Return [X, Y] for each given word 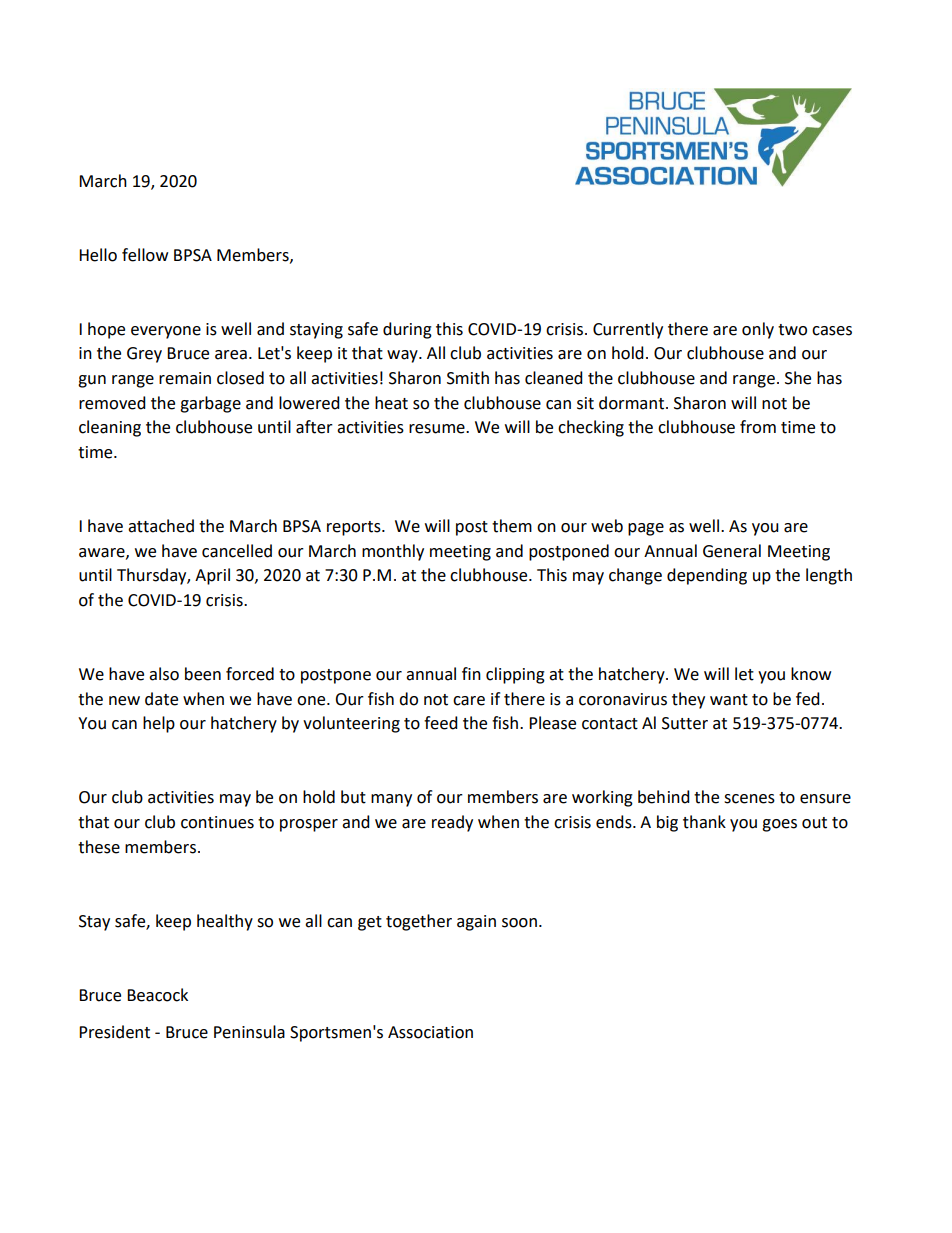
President [114, 1032]
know [811, 674]
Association [430, 1032]
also [164, 674]
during [407, 330]
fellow [145, 255]
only [758, 330]
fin [471, 673]
